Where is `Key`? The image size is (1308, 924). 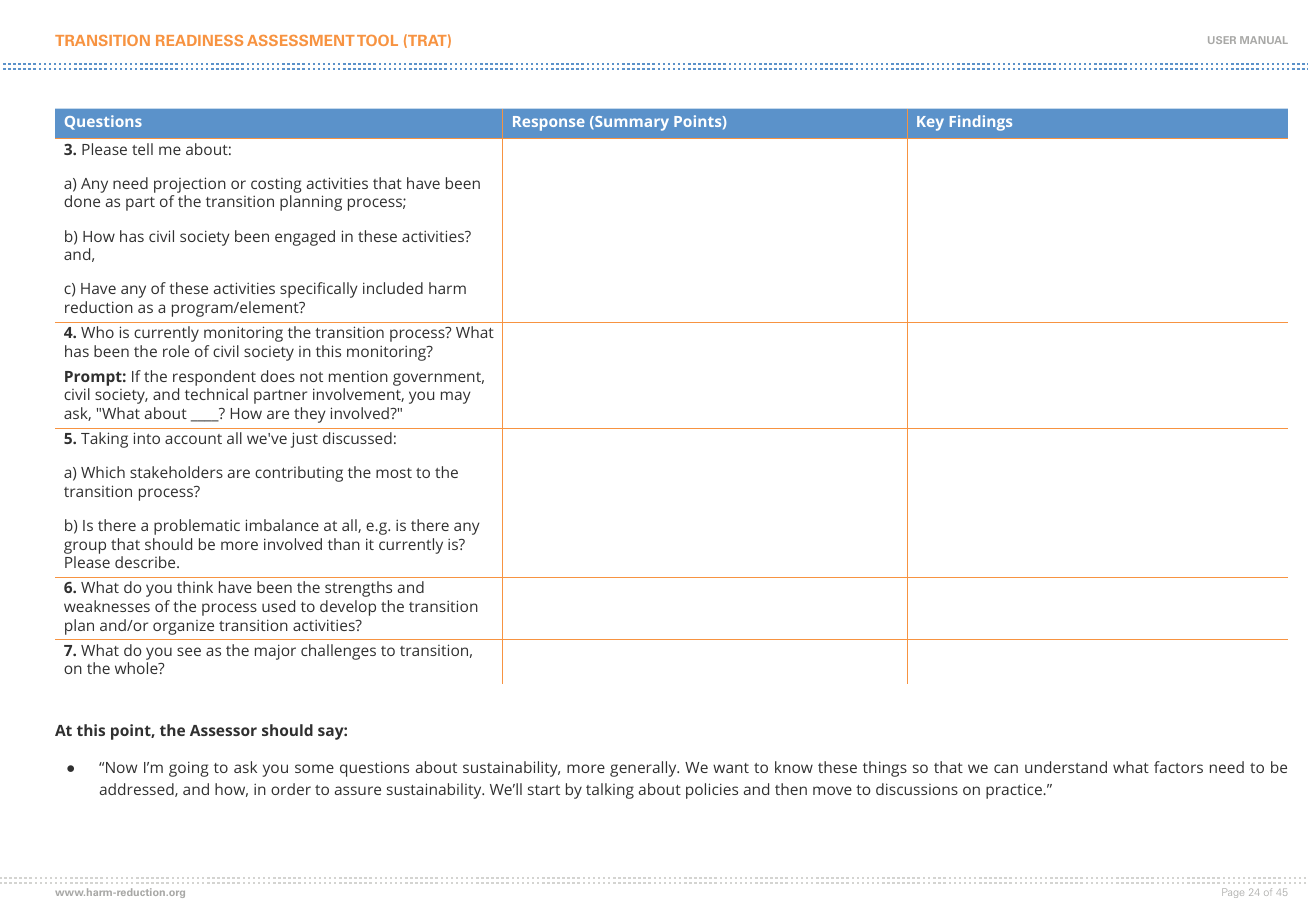 Key is located at coordinates (930, 123).
